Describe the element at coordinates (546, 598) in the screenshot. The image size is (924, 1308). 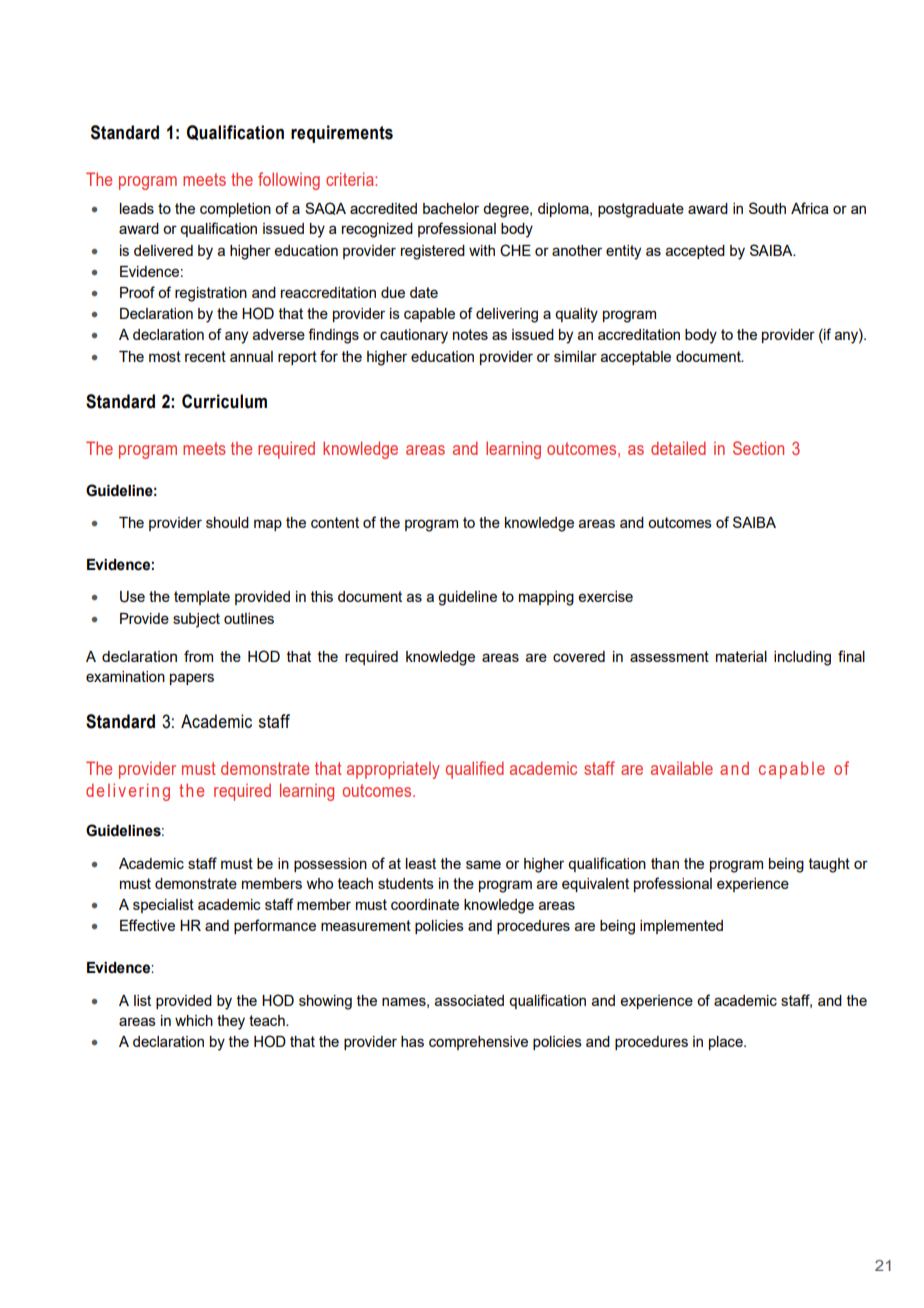
I see `mapping` at that location.
